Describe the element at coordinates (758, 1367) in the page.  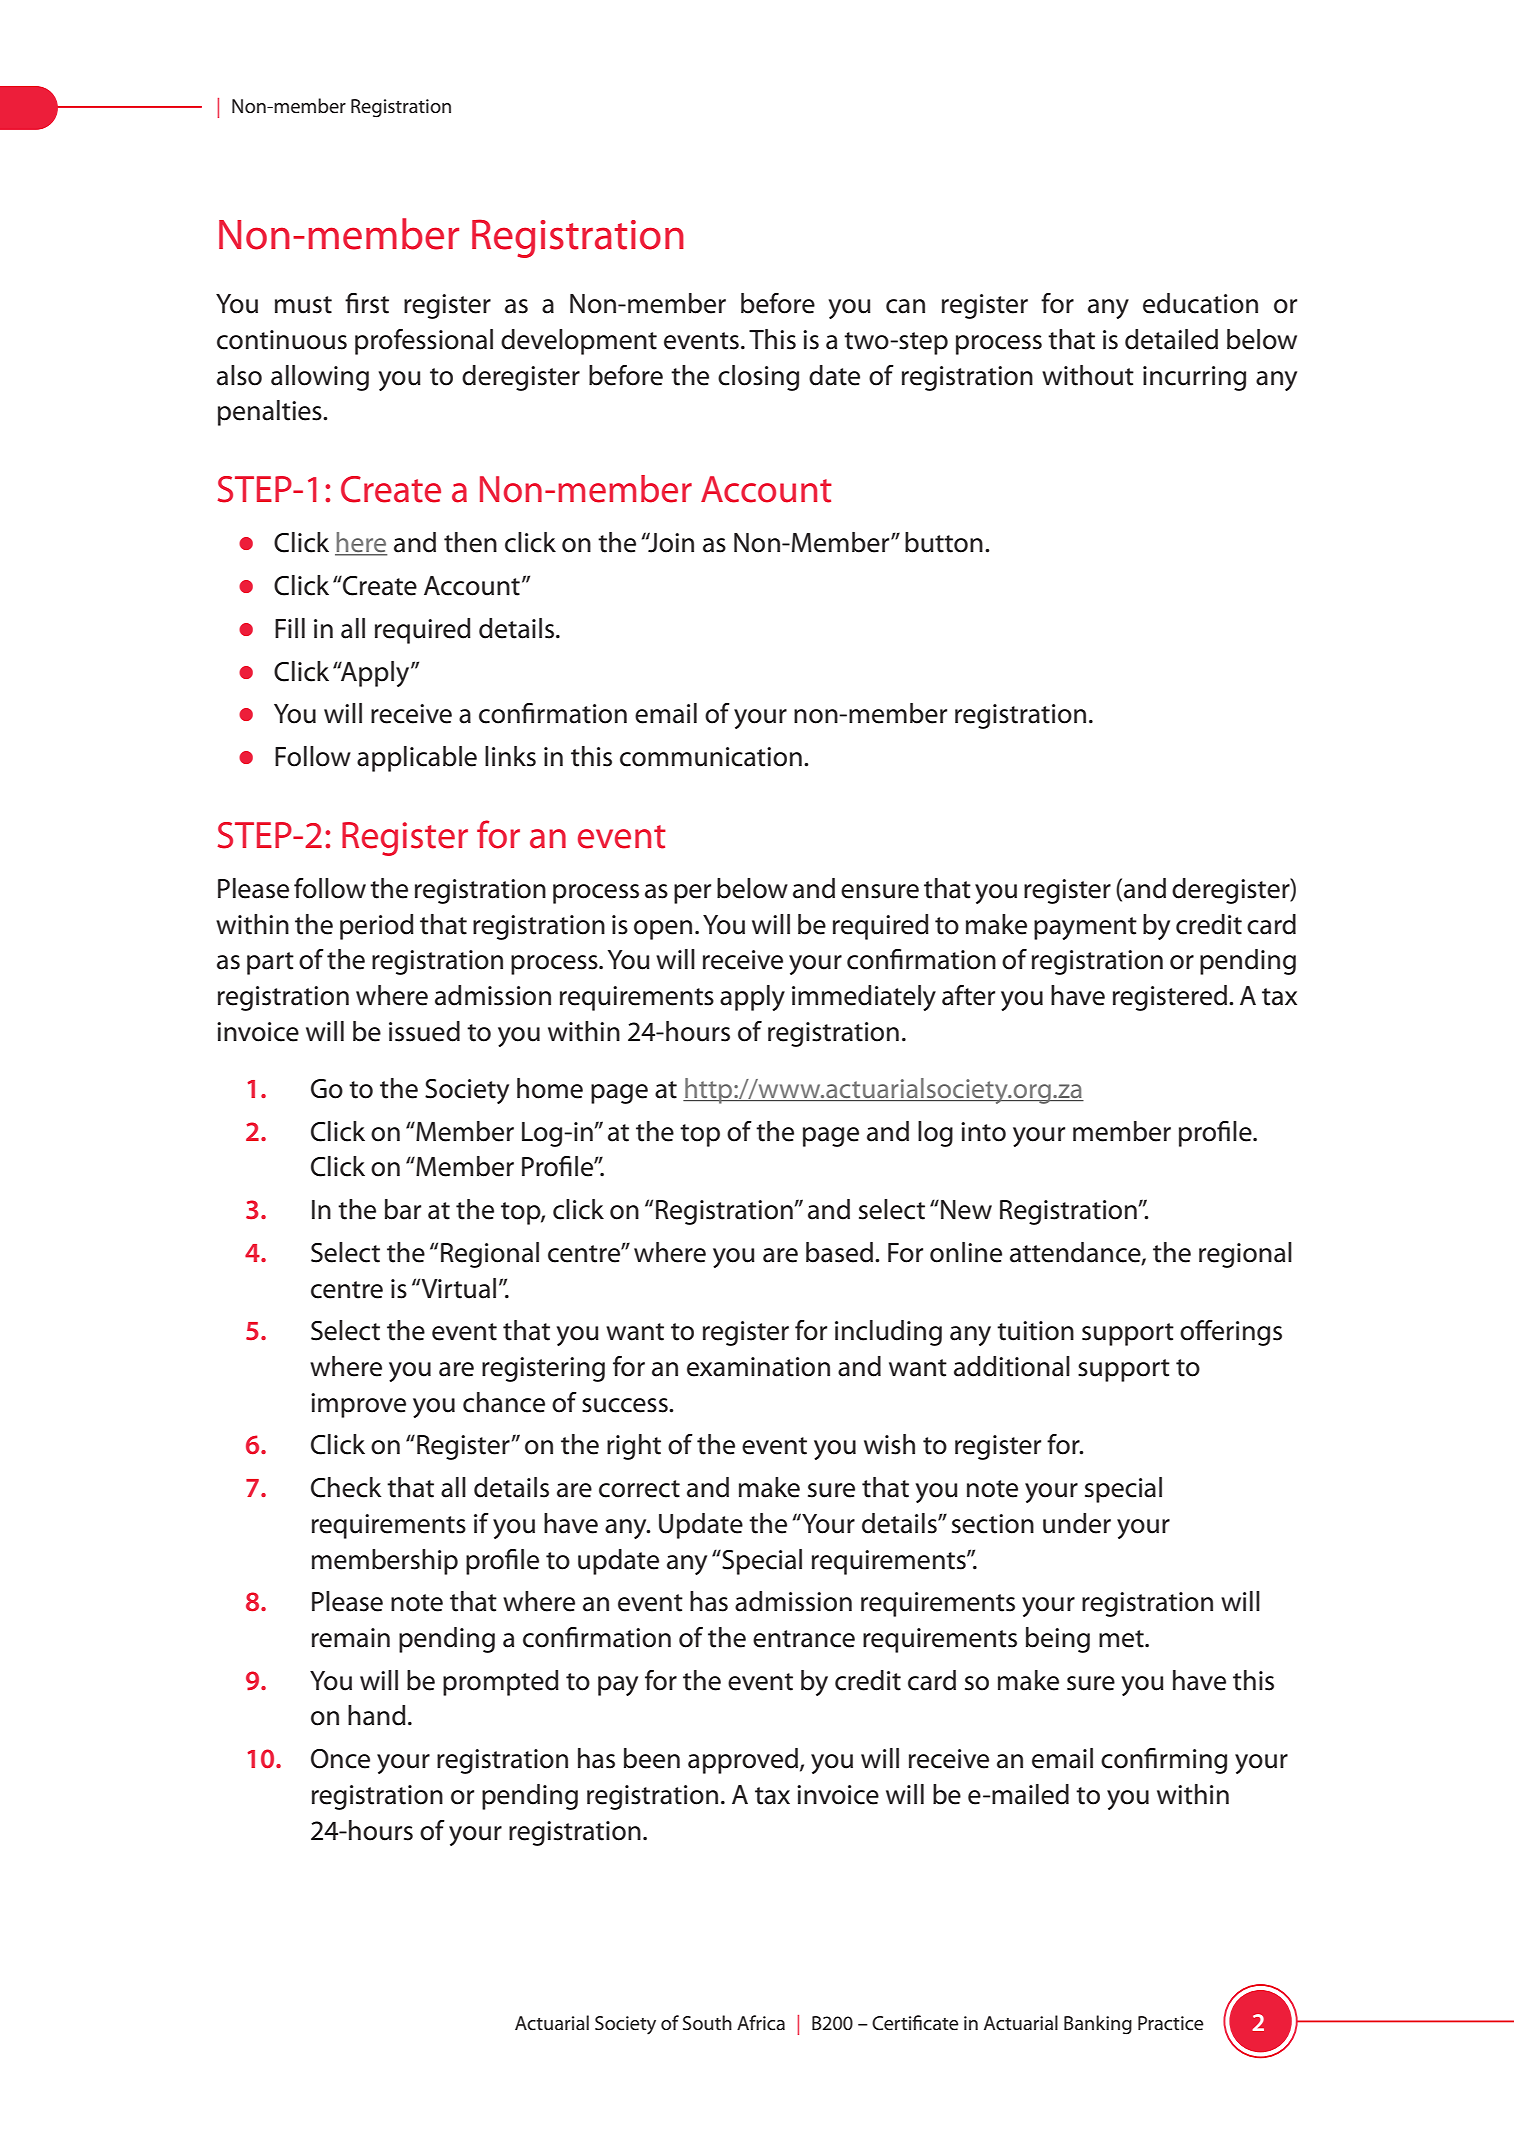
I see `examination` at that location.
